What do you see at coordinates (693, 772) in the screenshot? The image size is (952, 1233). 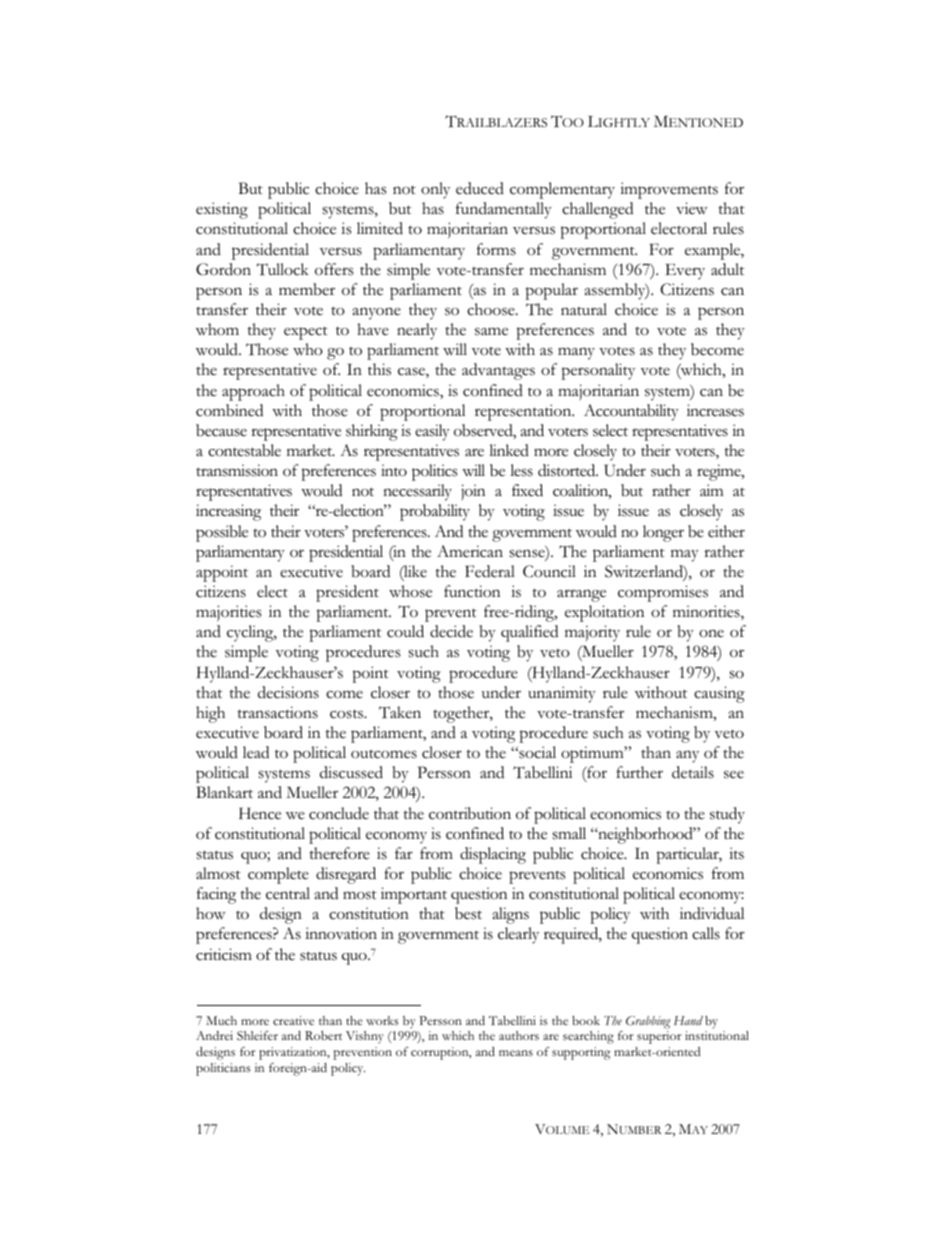 I see `details` at bounding box center [693, 772].
